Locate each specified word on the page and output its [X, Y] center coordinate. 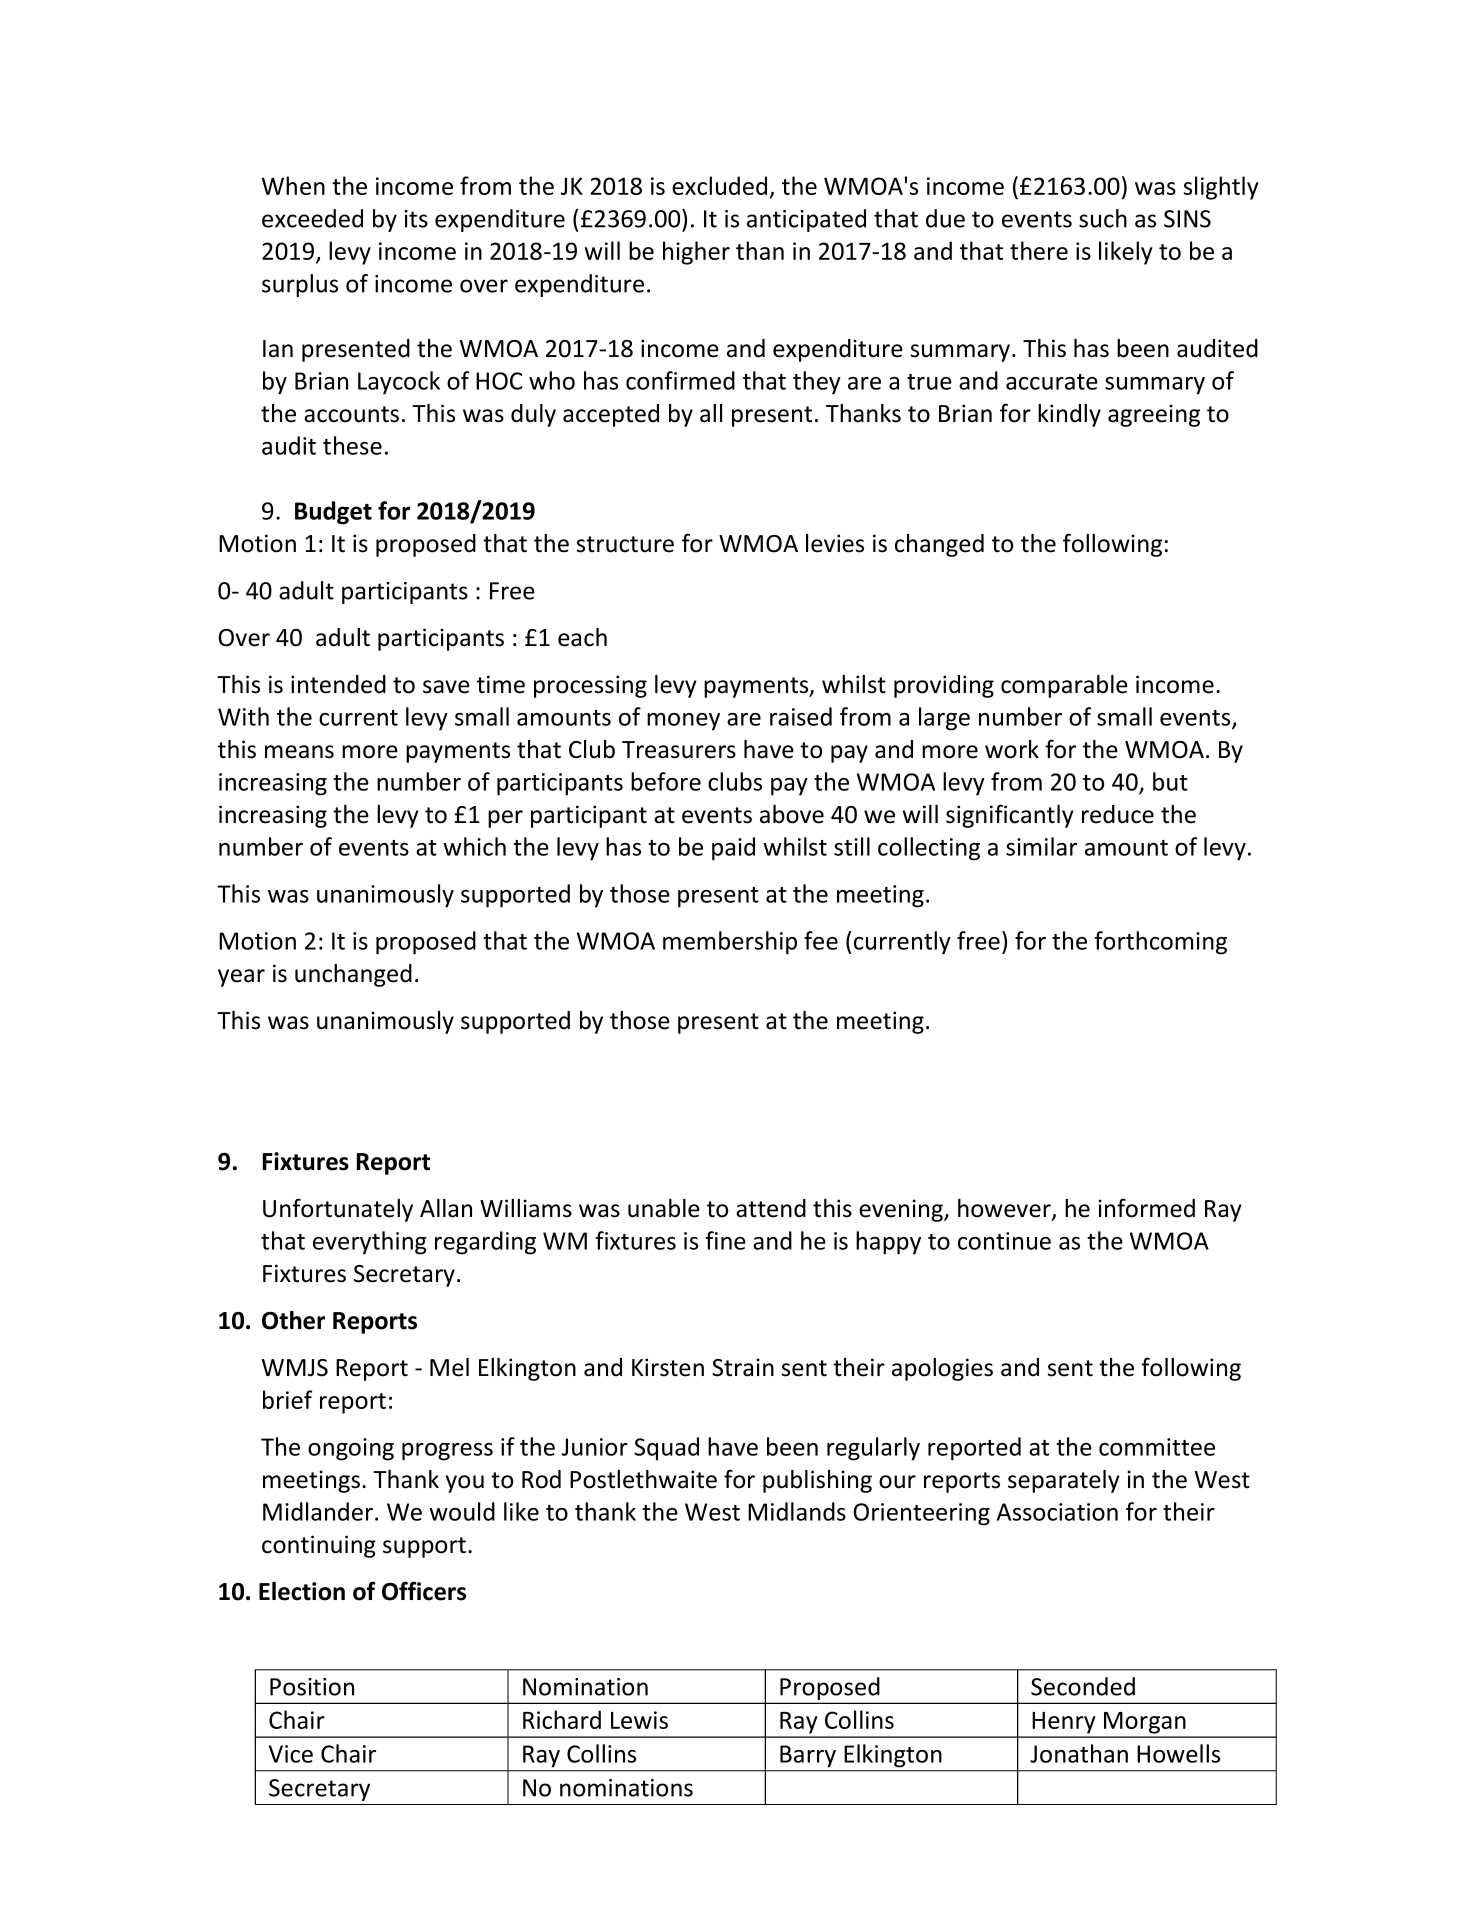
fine [726, 1240]
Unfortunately [338, 1210]
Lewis [639, 1720]
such [1103, 218]
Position [312, 1687]
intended [338, 684]
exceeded [312, 218]
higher [696, 253]
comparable [1064, 686]
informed [1146, 1208]
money [683, 722]
